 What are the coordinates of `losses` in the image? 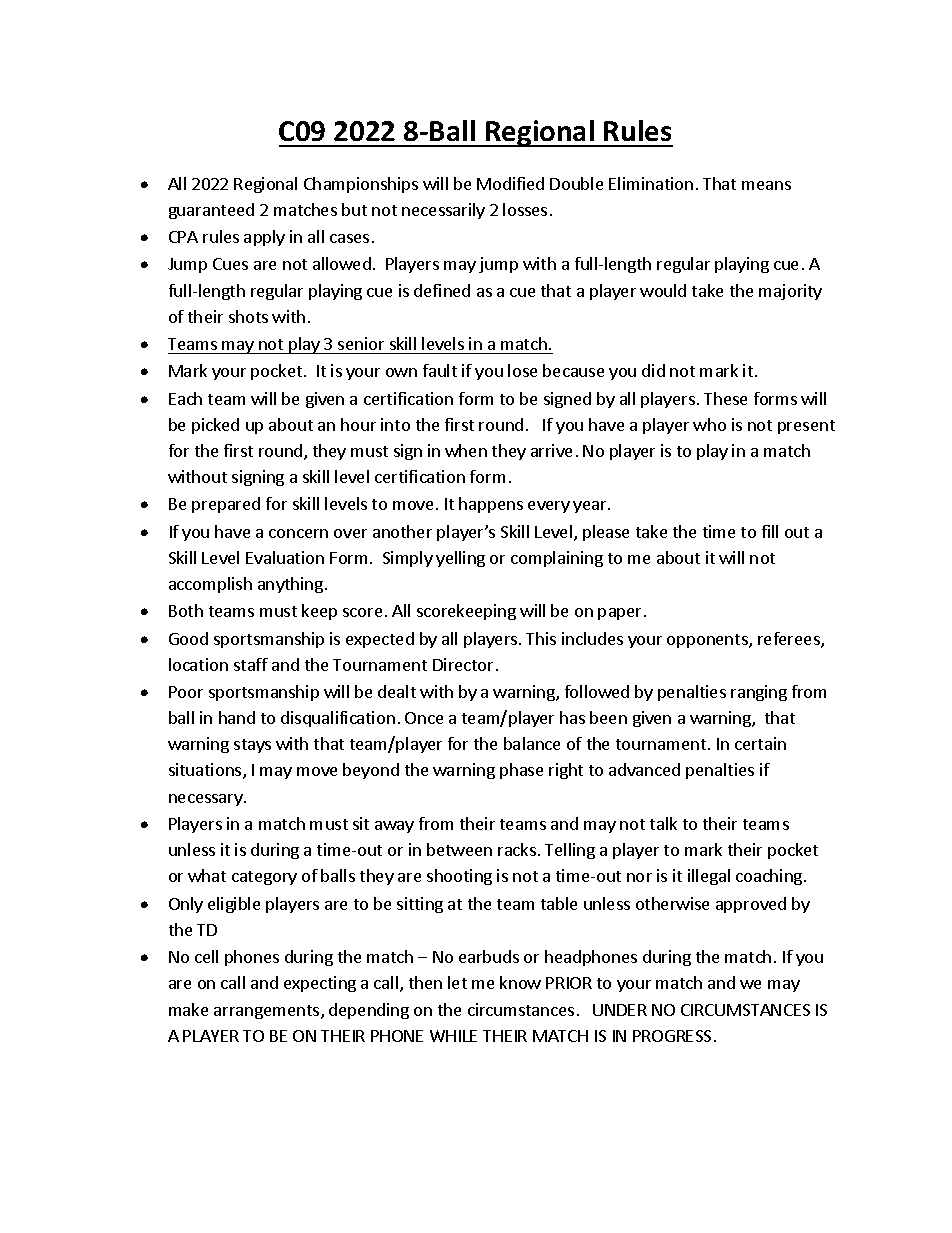 It's located at (525, 209).
